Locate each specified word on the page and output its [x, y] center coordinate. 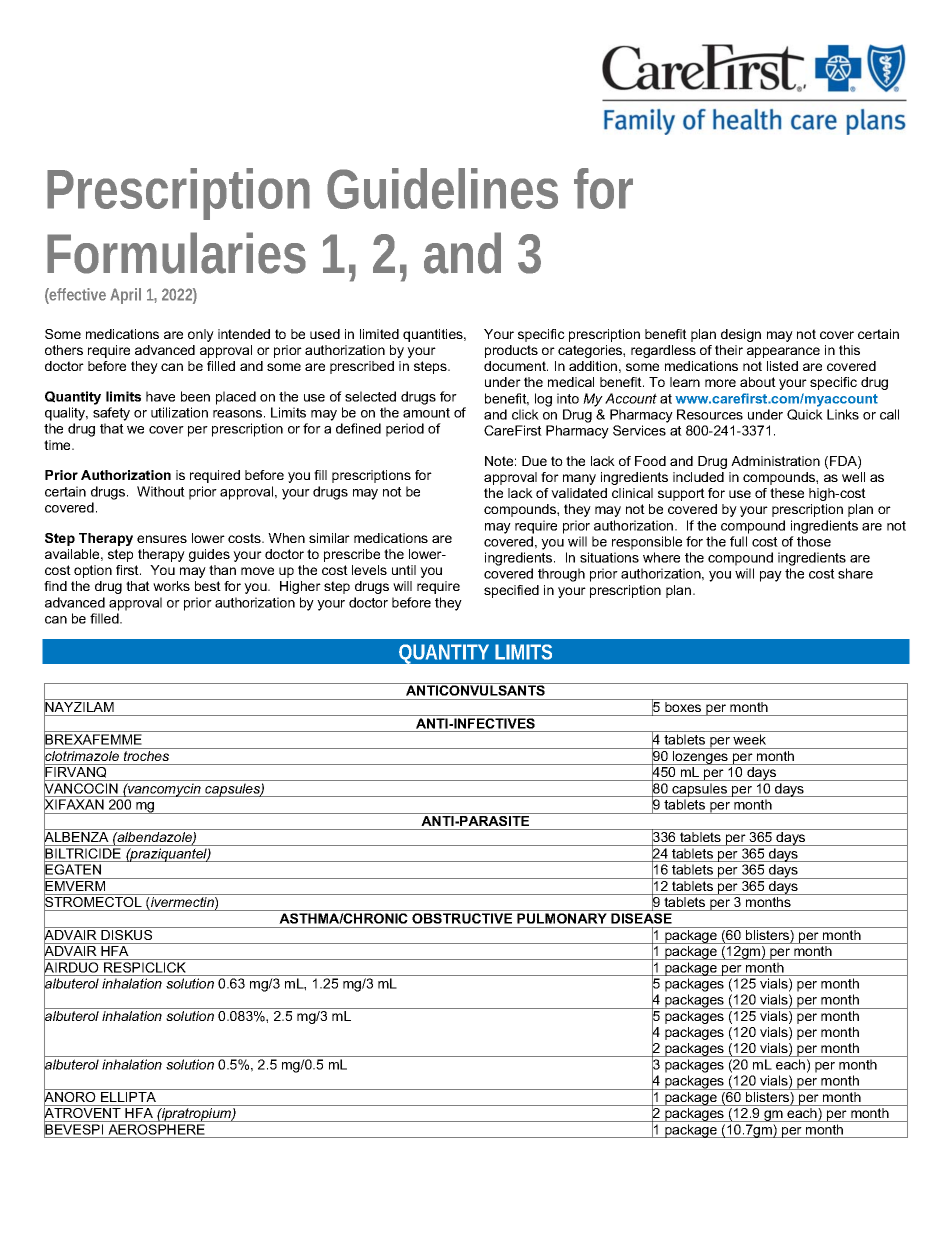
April [125, 296]
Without [161, 491]
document [516, 366]
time [58, 445]
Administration [775, 461]
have [160, 396]
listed [782, 366]
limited [379, 334]
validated [579, 493]
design [741, 335]
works [171, 586]
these [787, 493]
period [405, 430]
